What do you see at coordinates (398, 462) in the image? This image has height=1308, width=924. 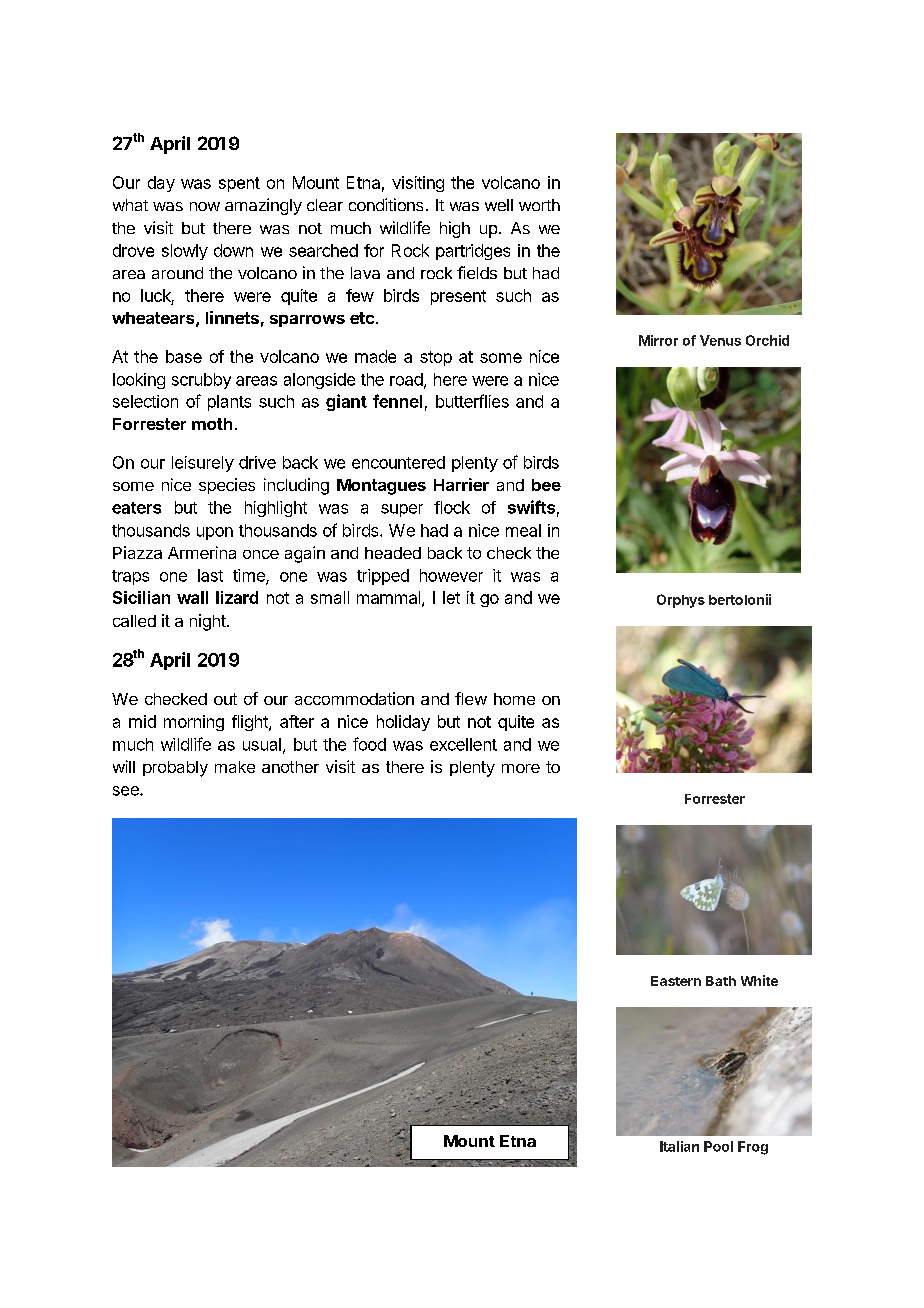 I see `encountered` at bounding box center [398, 462].
